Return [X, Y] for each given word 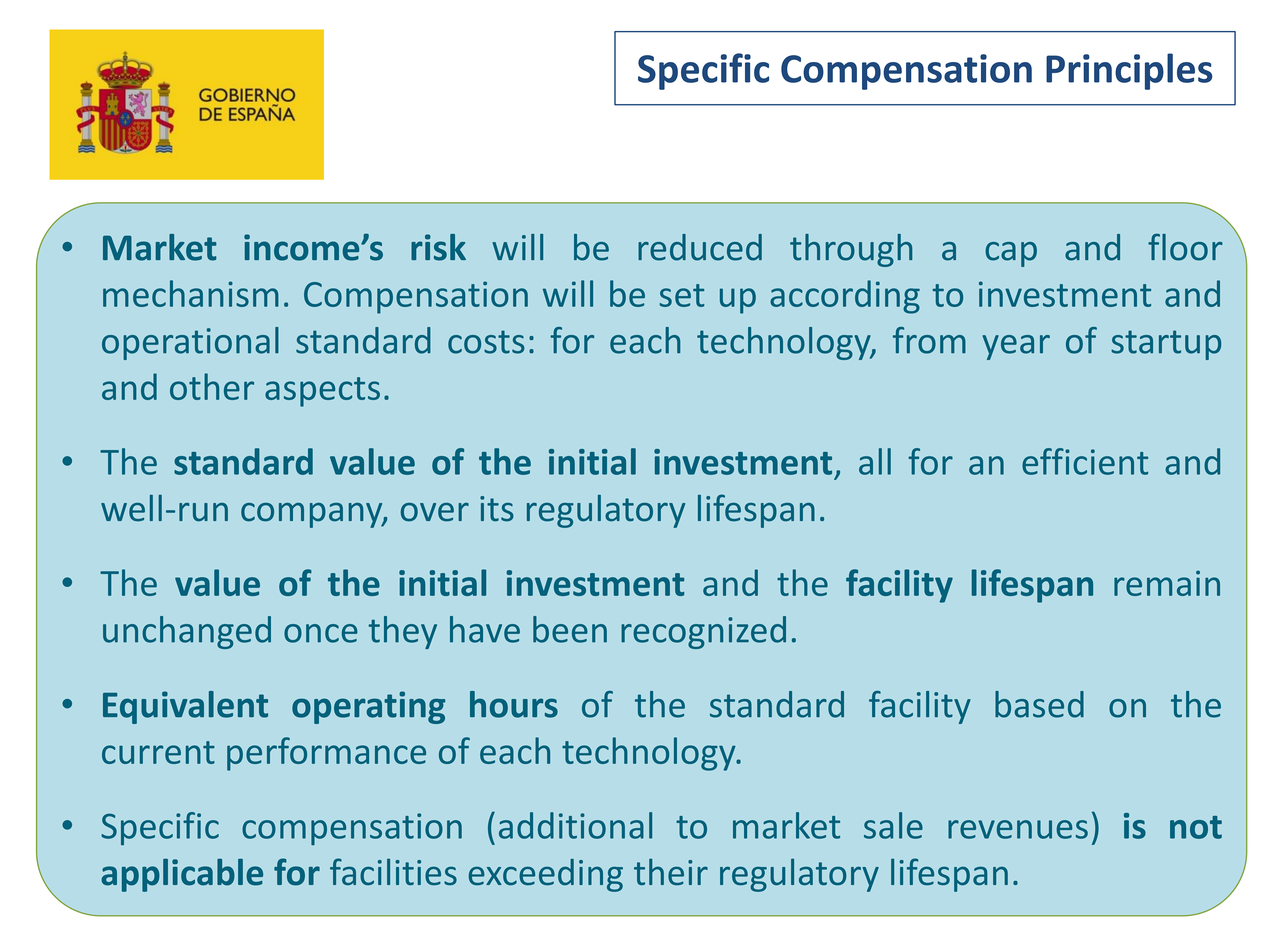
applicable [182, 875]
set [681, 295]
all [875, 461]
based [1039, 704]
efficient [1085, 461]
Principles [1129, 71]
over [435, 512]
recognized [703, 632]
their [671, 871]
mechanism [191, 293]
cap [1011, 254]
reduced [700, 247]
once [321, 633]
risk [438, 247]
